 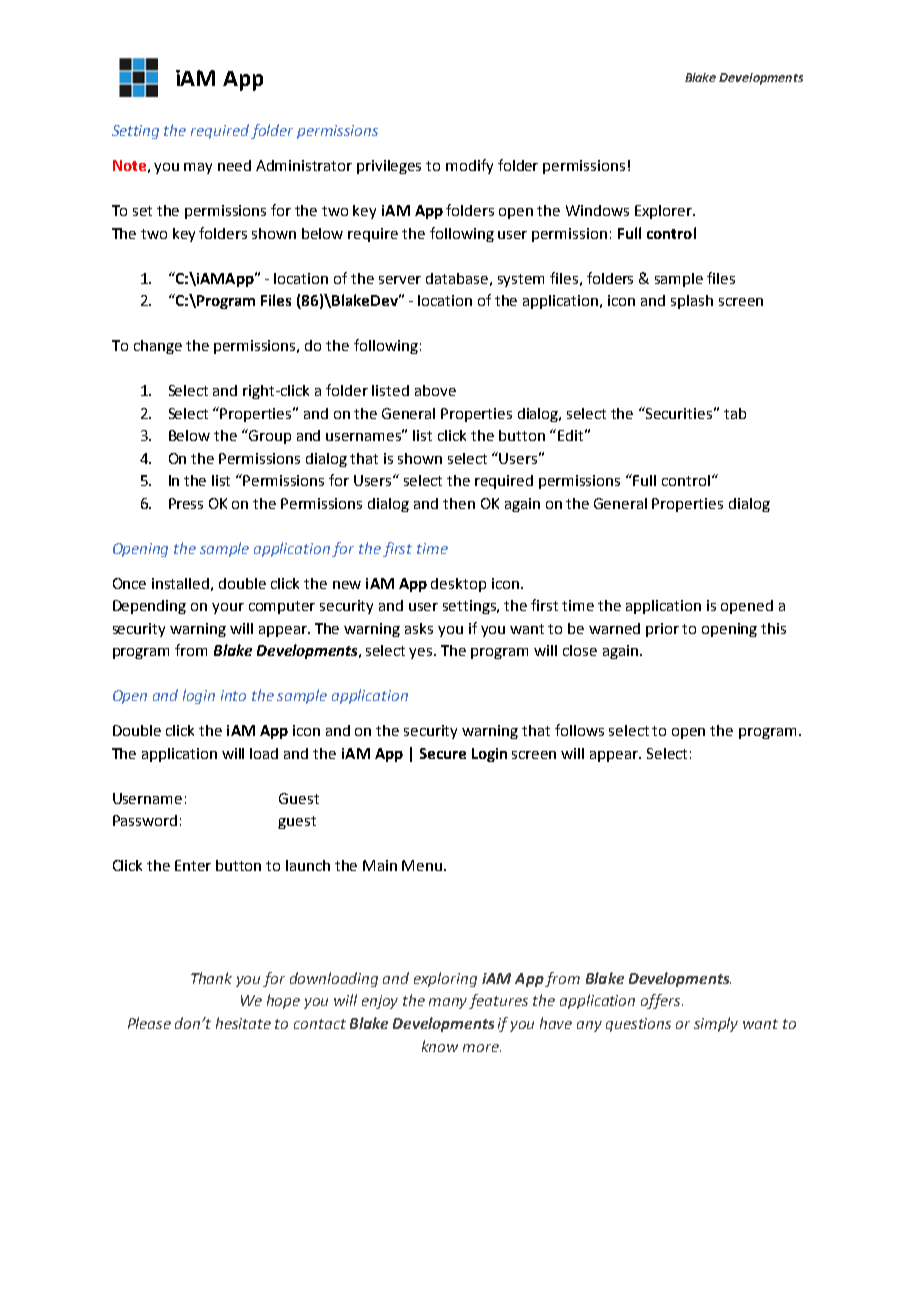 I want to click on Explorer, so click(x=664, y=212).
